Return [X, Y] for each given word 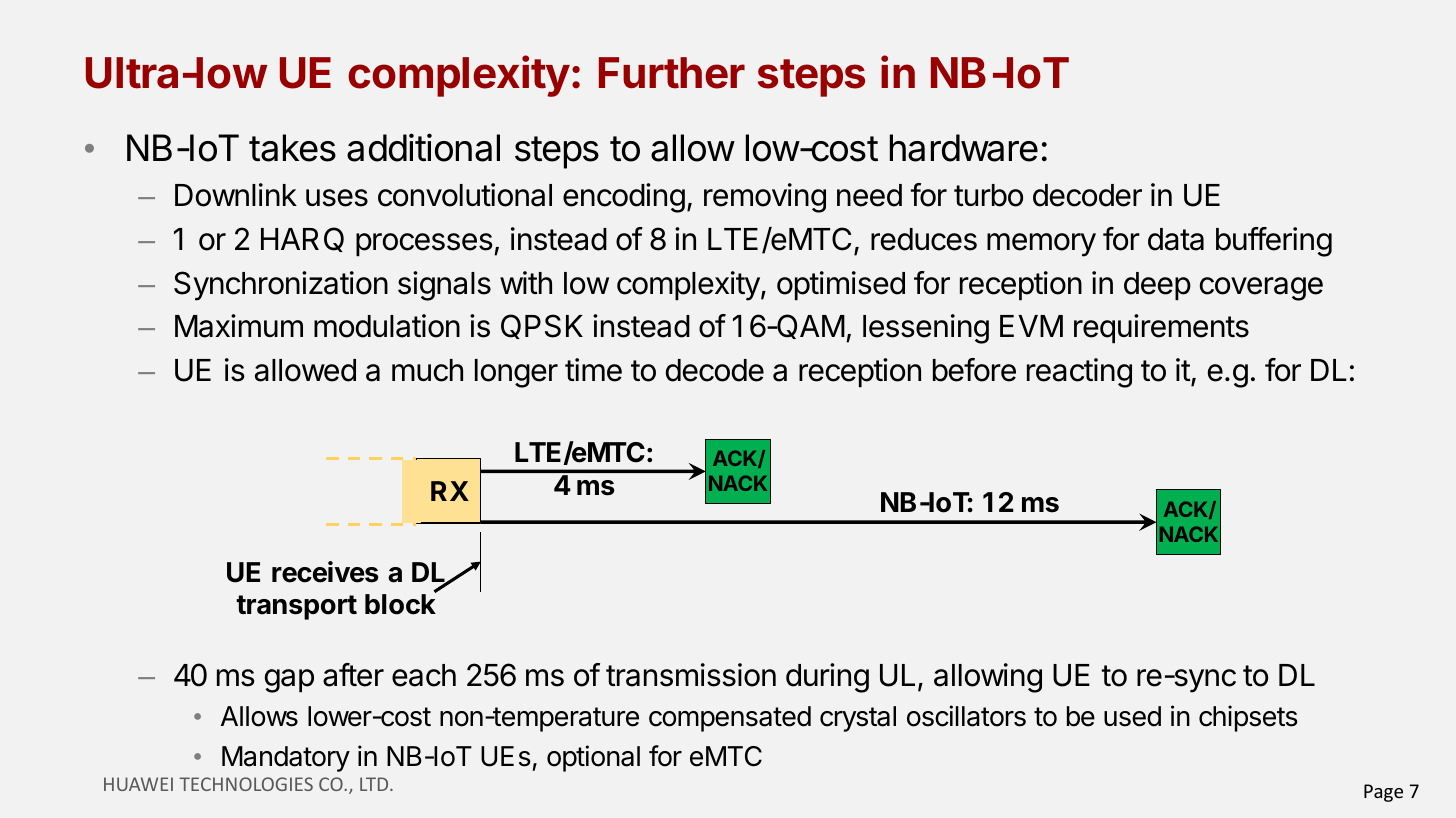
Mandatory [286, 759]
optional [593, 758]
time [593, 370]
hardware [964, 148]
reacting [1079, 373]
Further [672, 73]
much [427, 370]
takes [292, 148]
